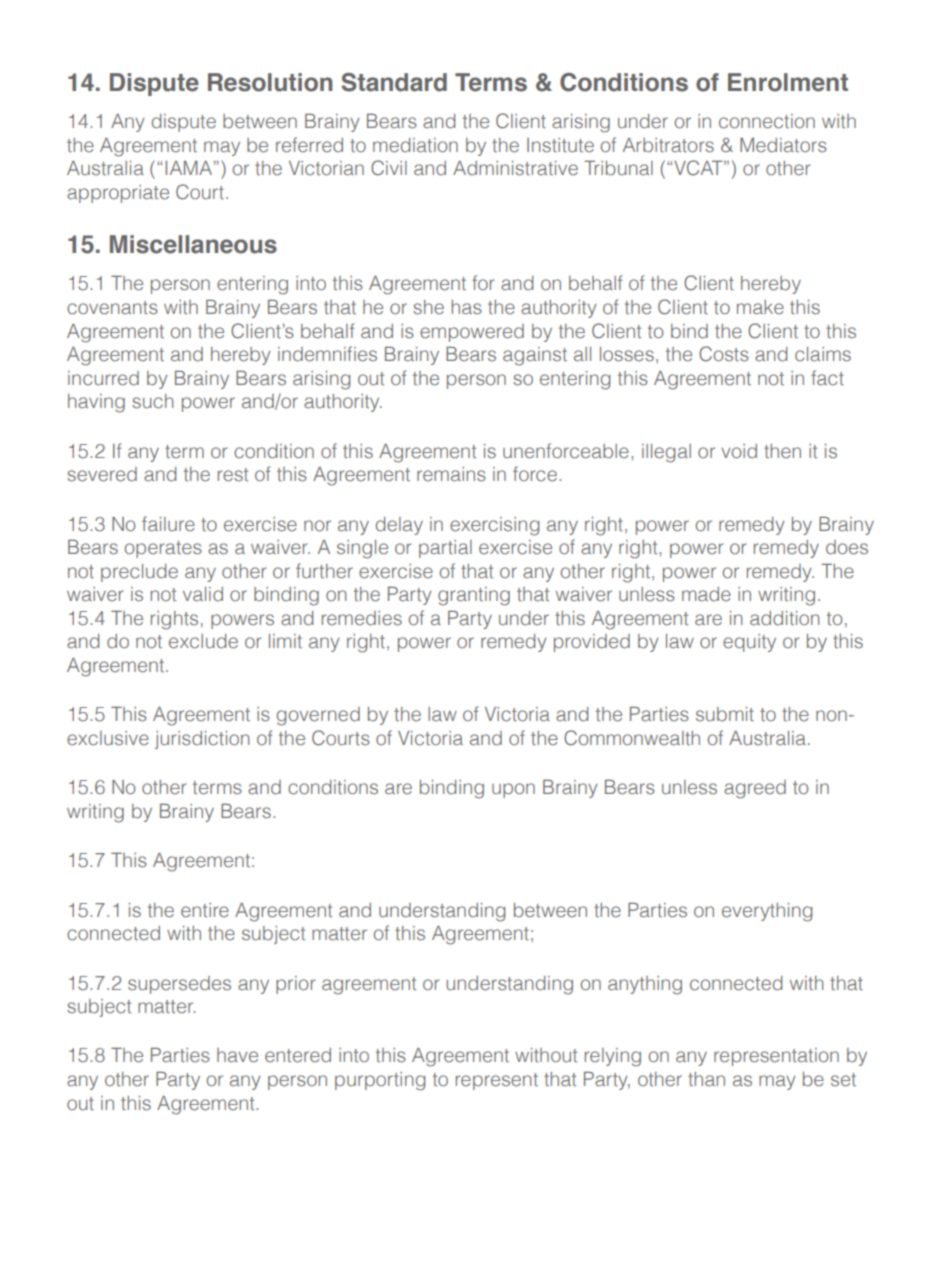 The width and height of the screenshot is (952, 1270). I want to click on such, so click(152, 401).
